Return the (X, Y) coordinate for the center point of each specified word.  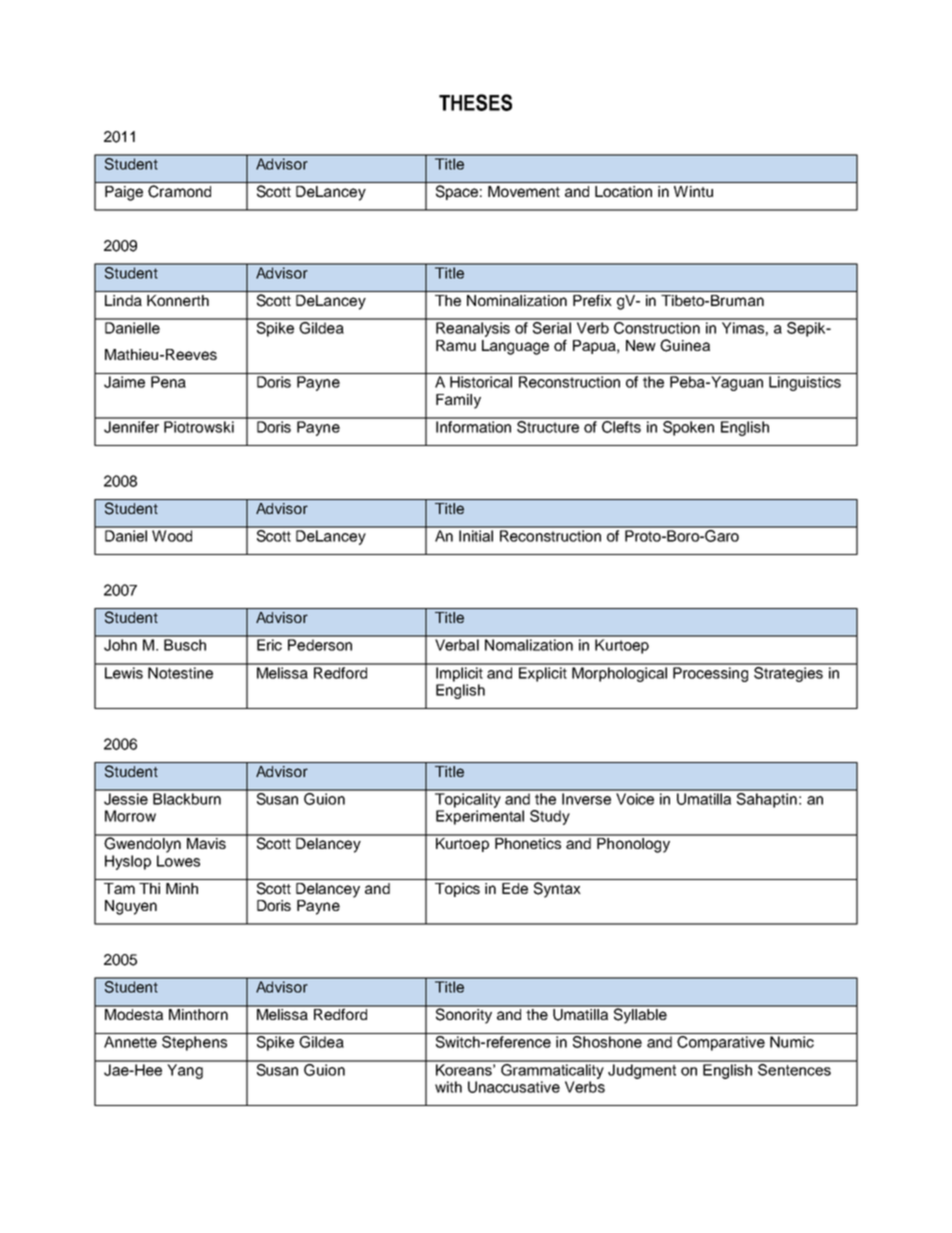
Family (458, 401)
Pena (168, 382)
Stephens (194, 1043)
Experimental (480, 817)
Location (623, 191)
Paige (124, 193)
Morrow (130, 816)
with (448, 1087)
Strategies (789, 673)
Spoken (688, 427)
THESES (475, 102)
